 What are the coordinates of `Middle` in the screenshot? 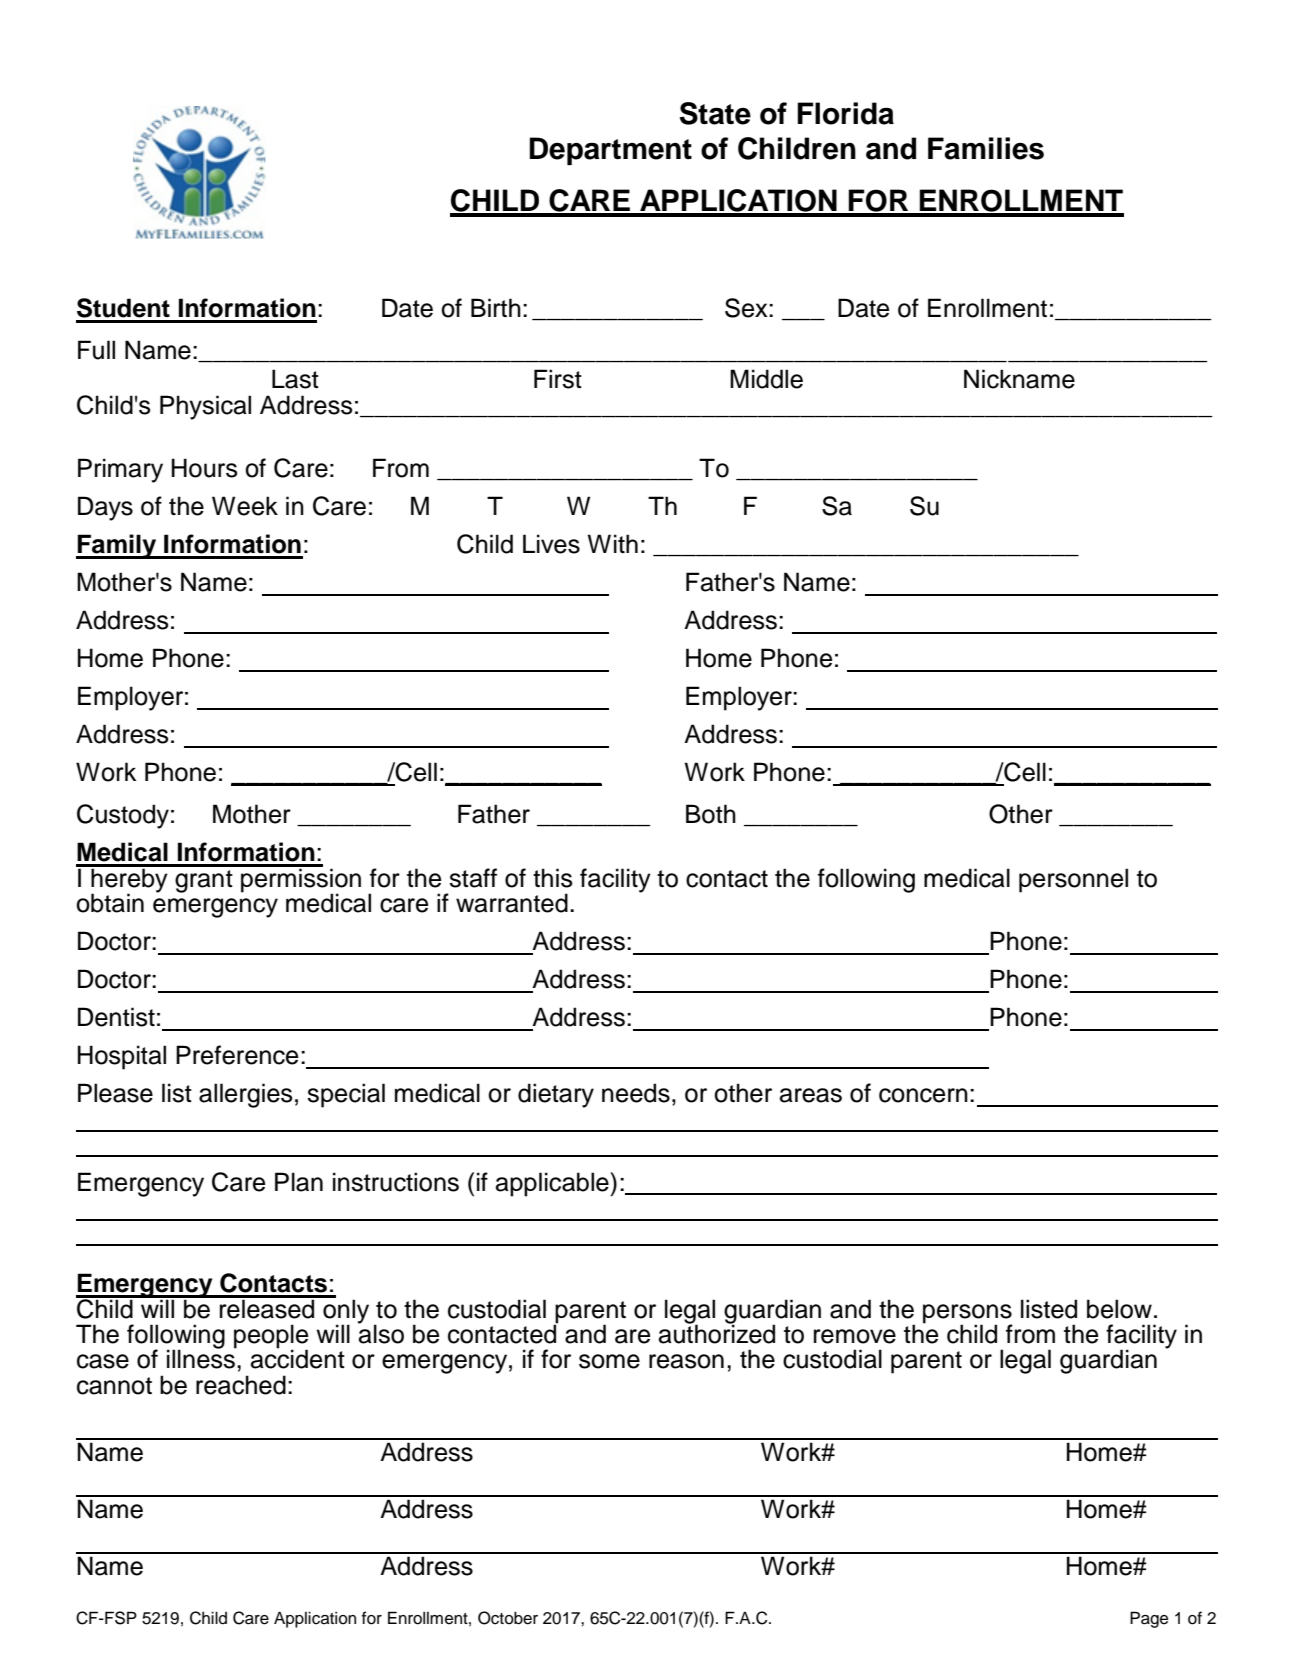 It's located at (766, 379).
